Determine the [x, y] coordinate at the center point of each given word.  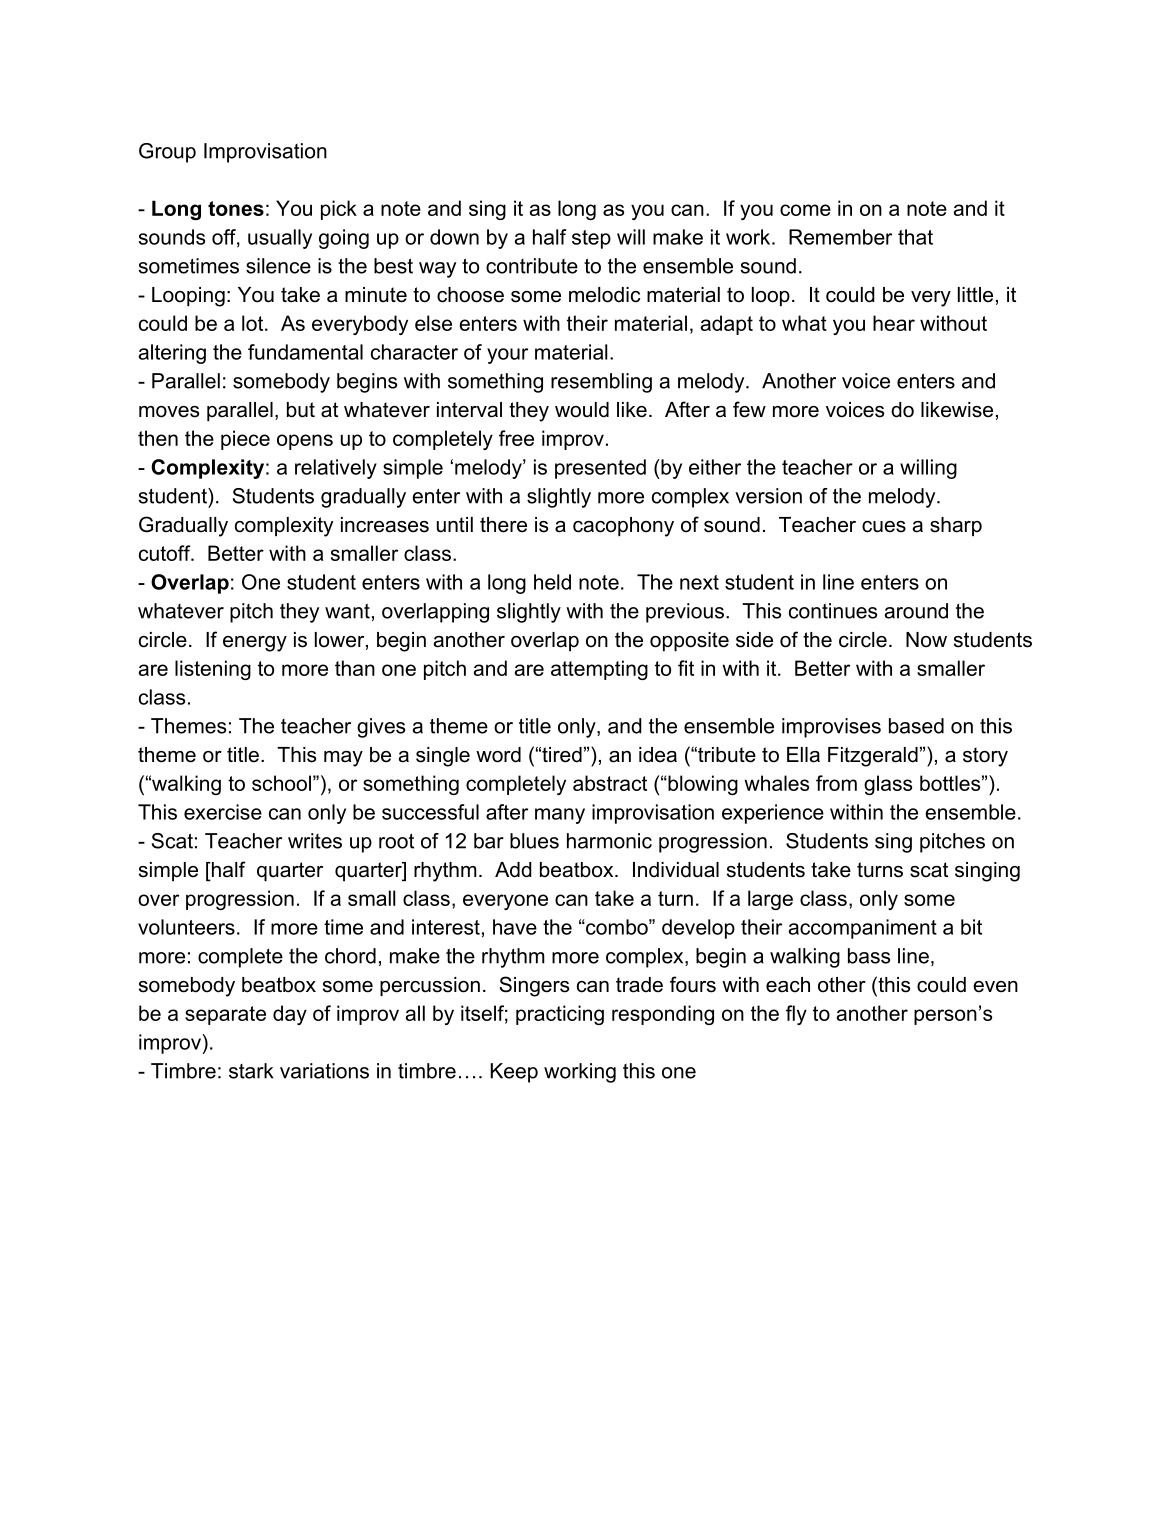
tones [236, 208]
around [916, 611]
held [552, 582]
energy [255, 644]
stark [251, 1071]
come [805, 210]
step [591, 239]
